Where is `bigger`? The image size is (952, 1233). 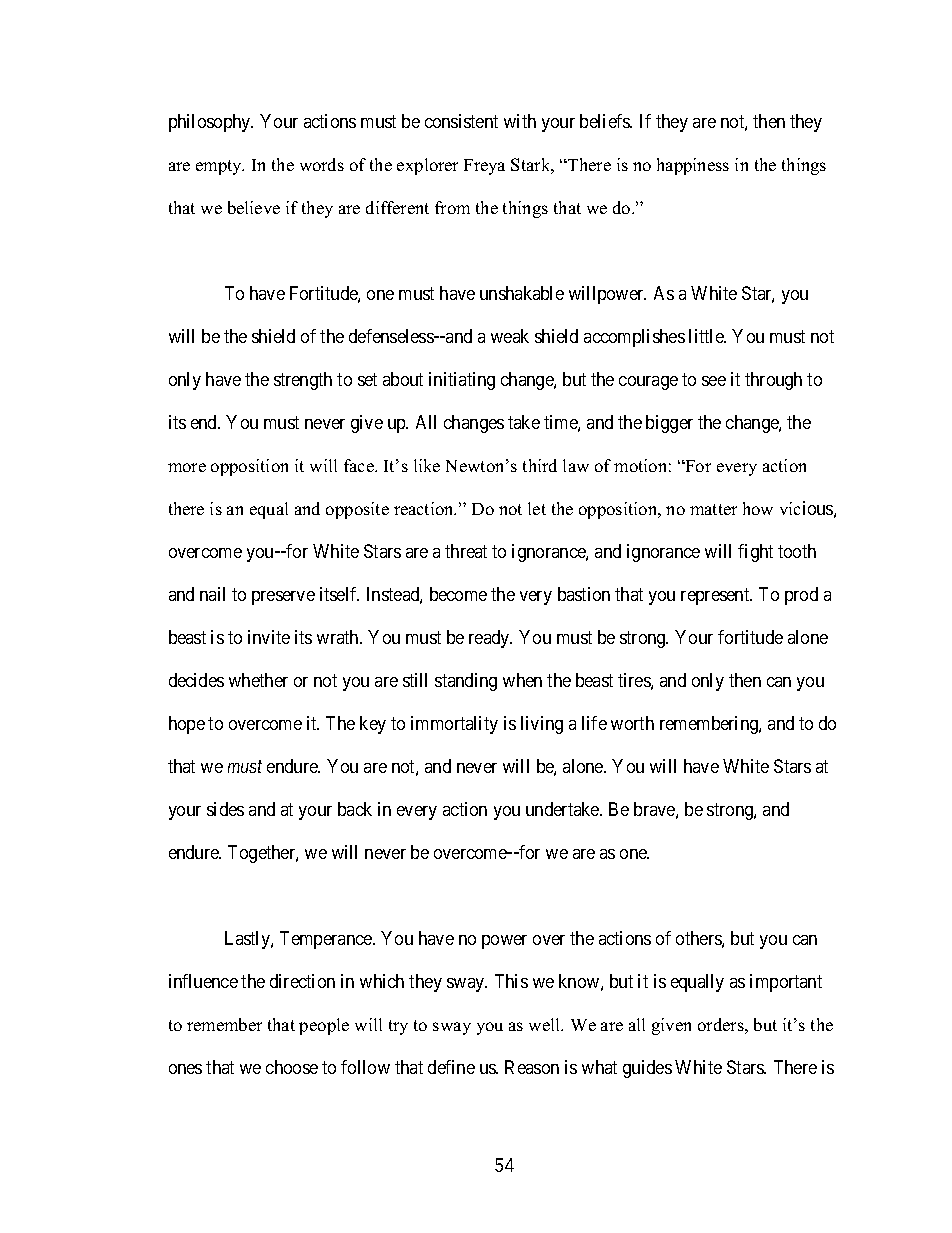
bigger is located at coordinates (669, 424).
